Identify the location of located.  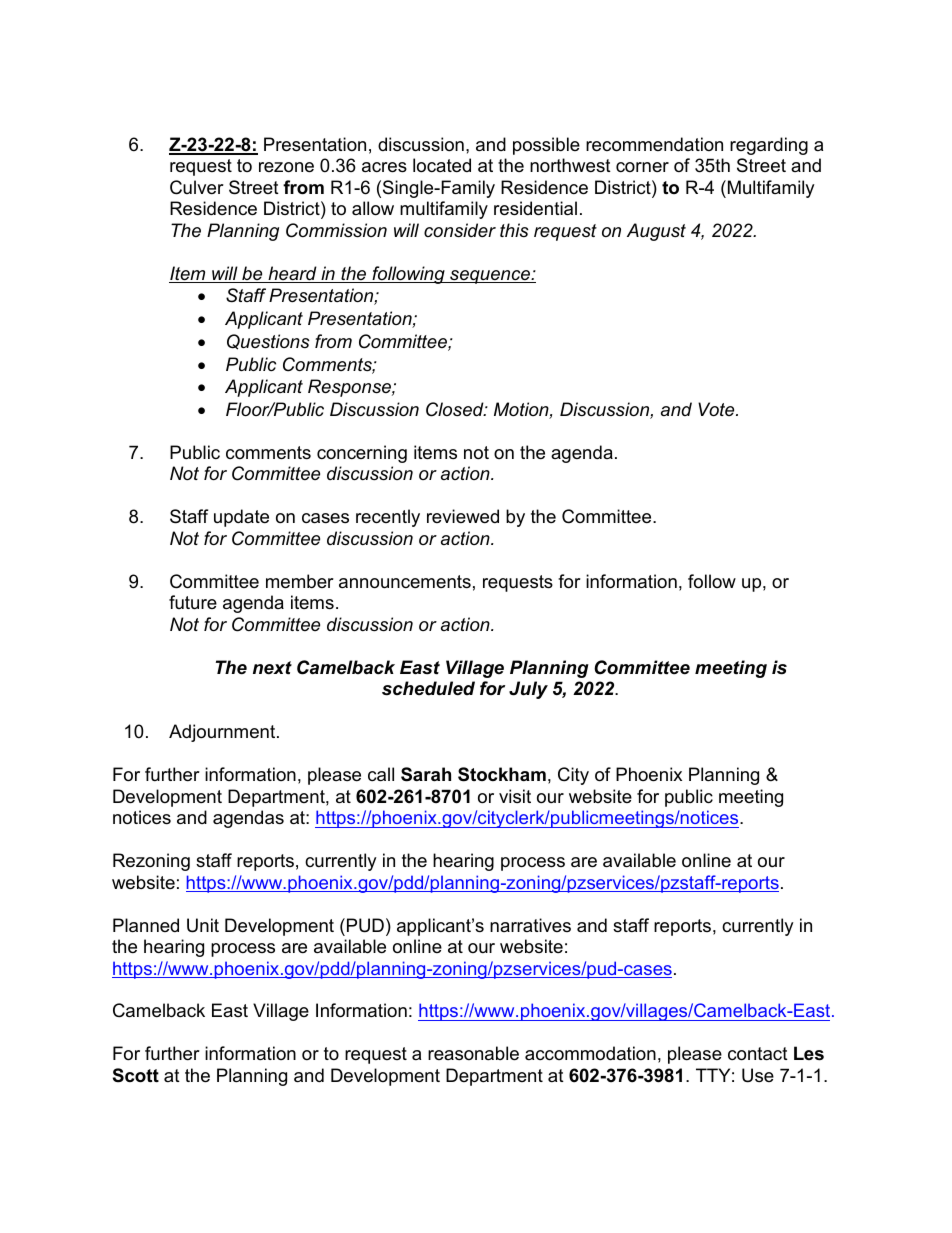
(442, 165).
